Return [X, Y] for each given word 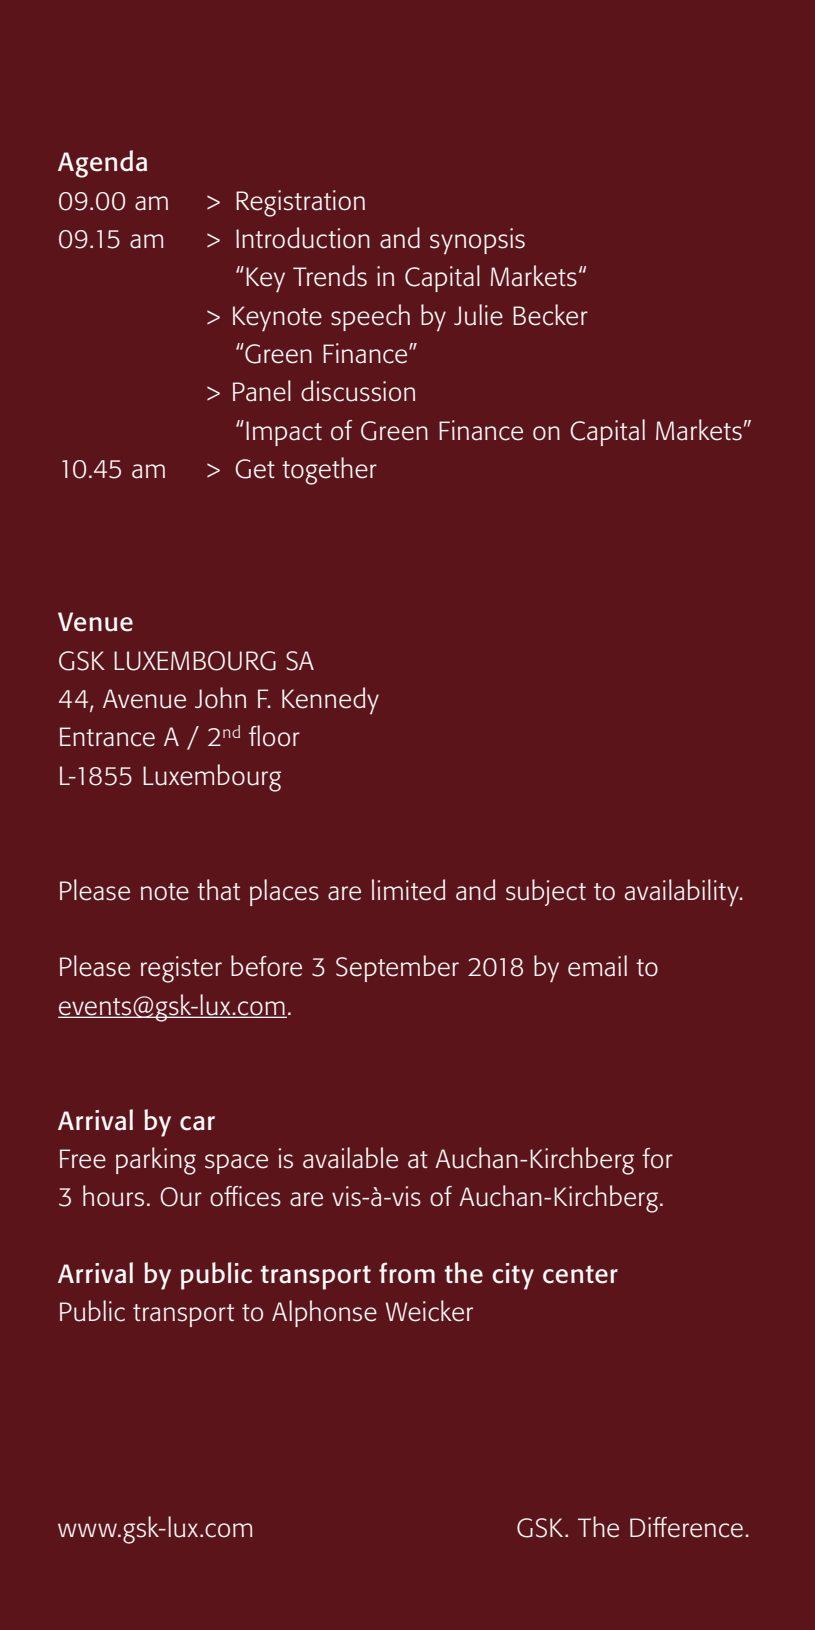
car [197, 1123]
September [397, 968]
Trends [330, 276]
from [407, 1273]
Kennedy [330, 701]
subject [546, 892]
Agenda [102, 164]
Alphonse [324, 1313]
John [220, 698]
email [597, 966]
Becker [550, 315]
